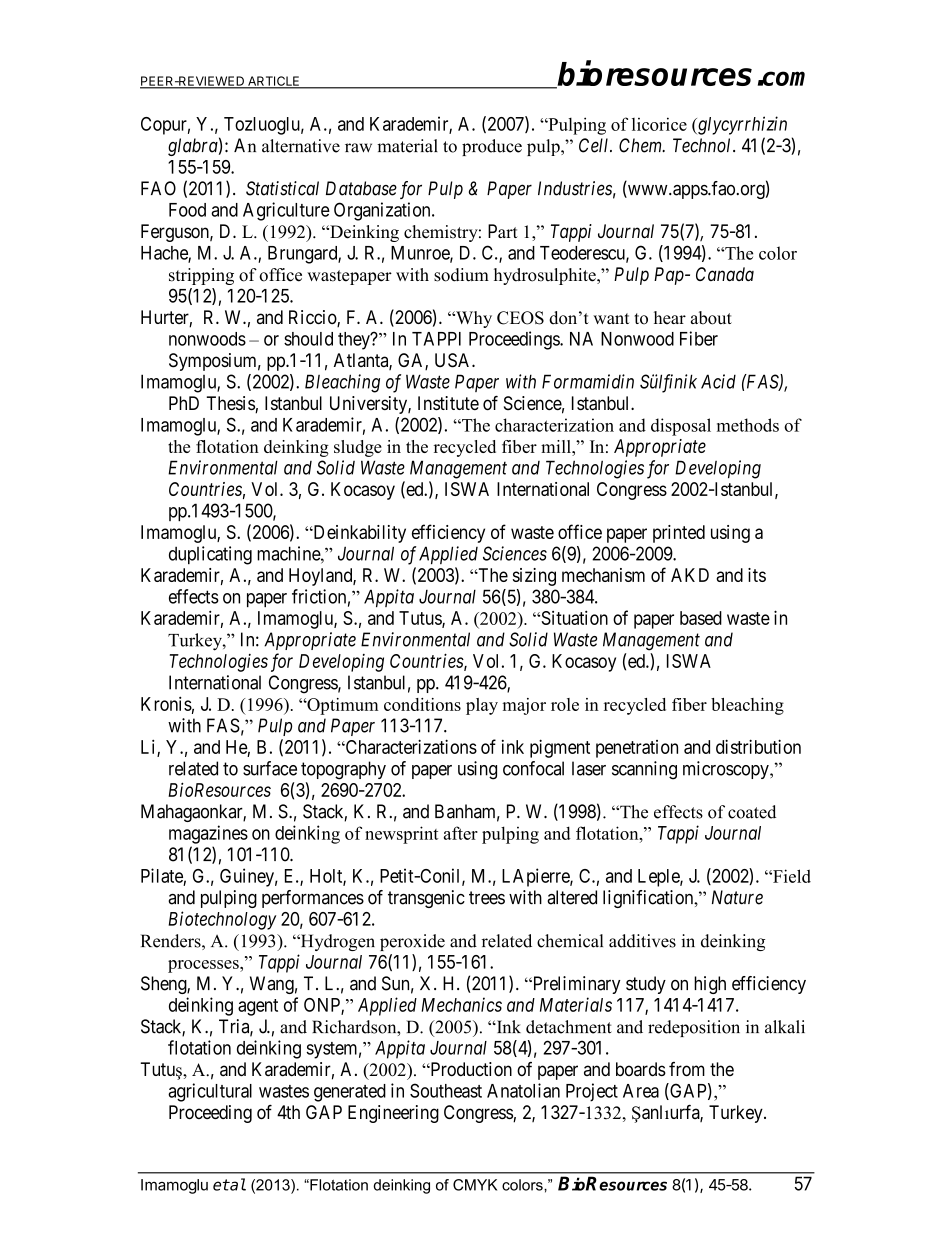 This screenshot has height=1233, width=952. What do you see at coordinates (231, 404) in the screenshot?
I see `Thesis` at bounding box center [231, 404].
